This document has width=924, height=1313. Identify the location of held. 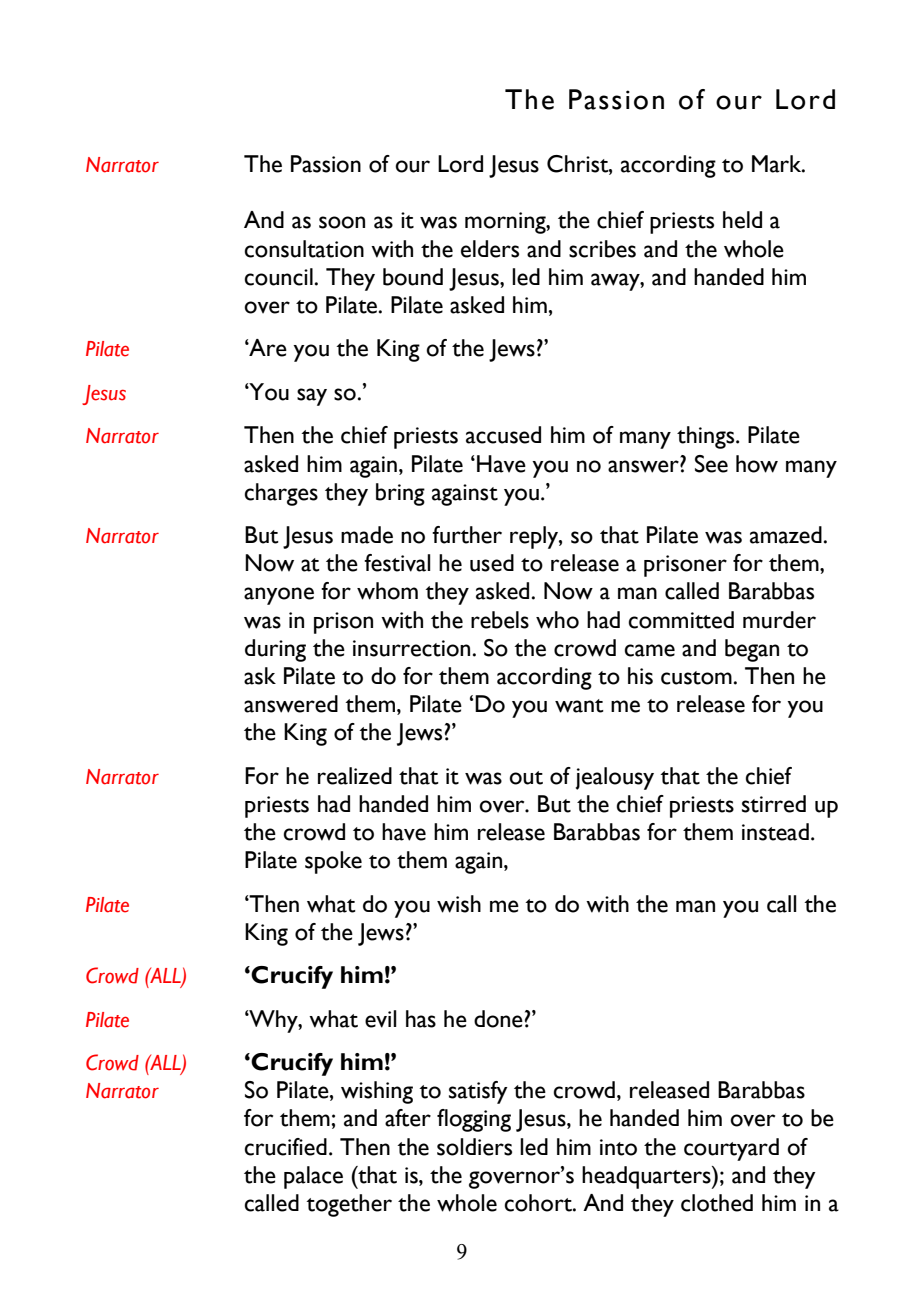
(742, 220).
